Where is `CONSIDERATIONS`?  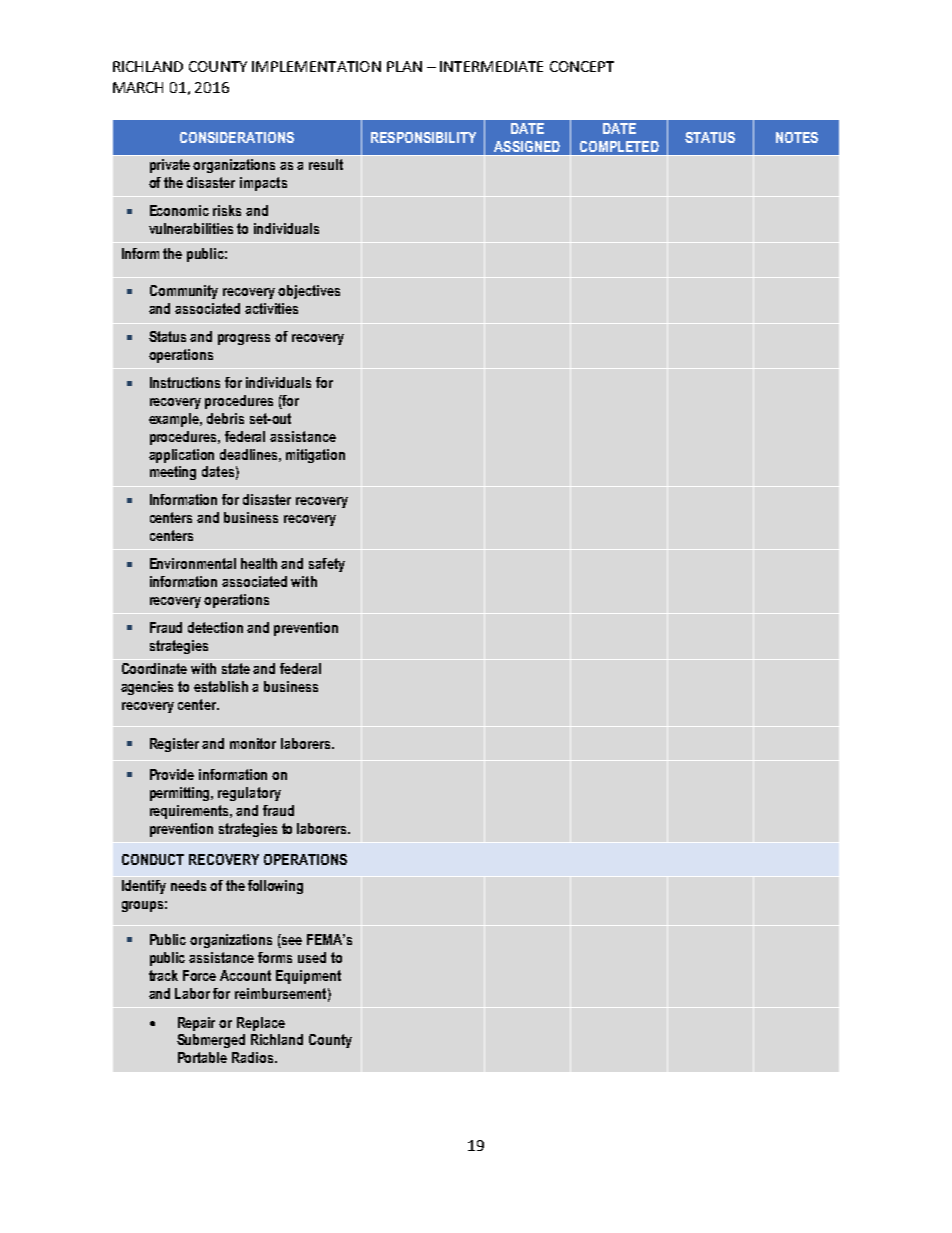 CONSIDERATIONS is located at coordinates (237, 137).
